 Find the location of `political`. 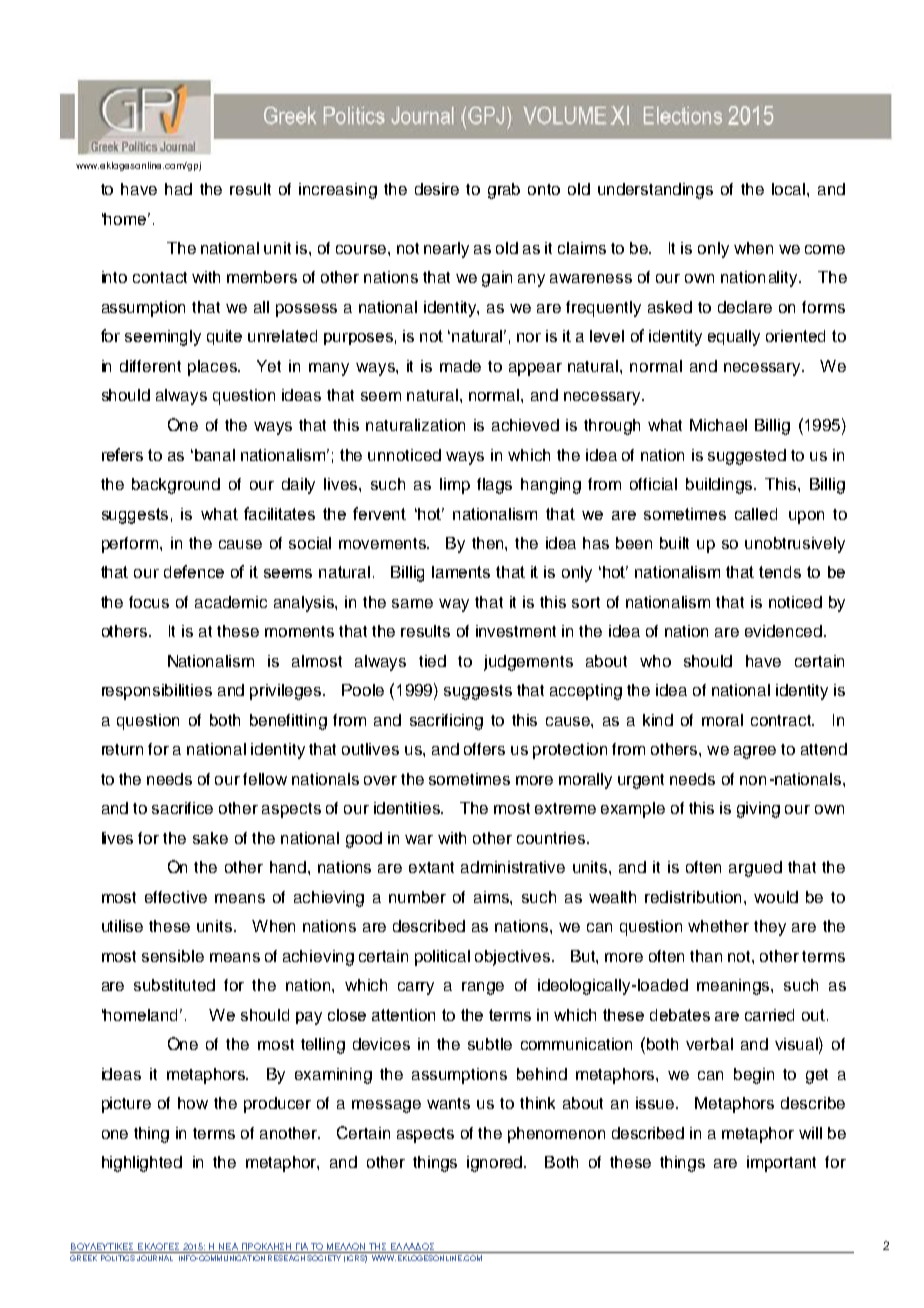

political is located at coordinates (442, 958).
